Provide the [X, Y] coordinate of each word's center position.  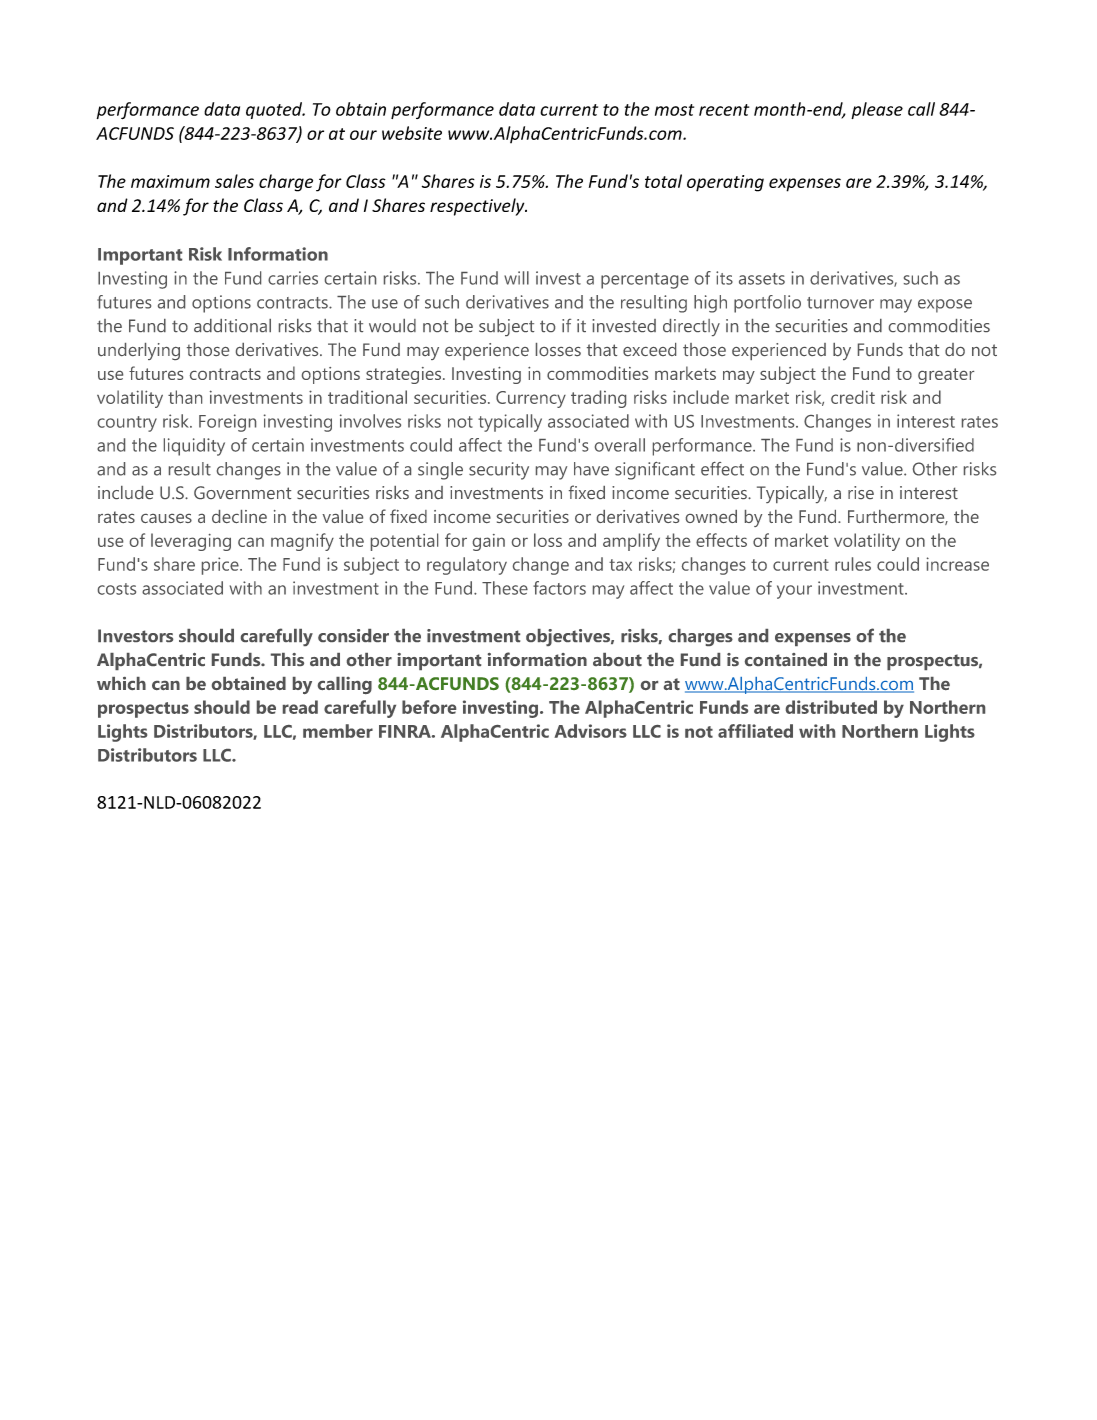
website [412, 133]
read [300, 707]
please [877, 110]
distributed [831, 707]
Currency [531, 399]
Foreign [227, 423]
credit [853, 397]
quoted [275, 110]
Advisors [590, 731]
